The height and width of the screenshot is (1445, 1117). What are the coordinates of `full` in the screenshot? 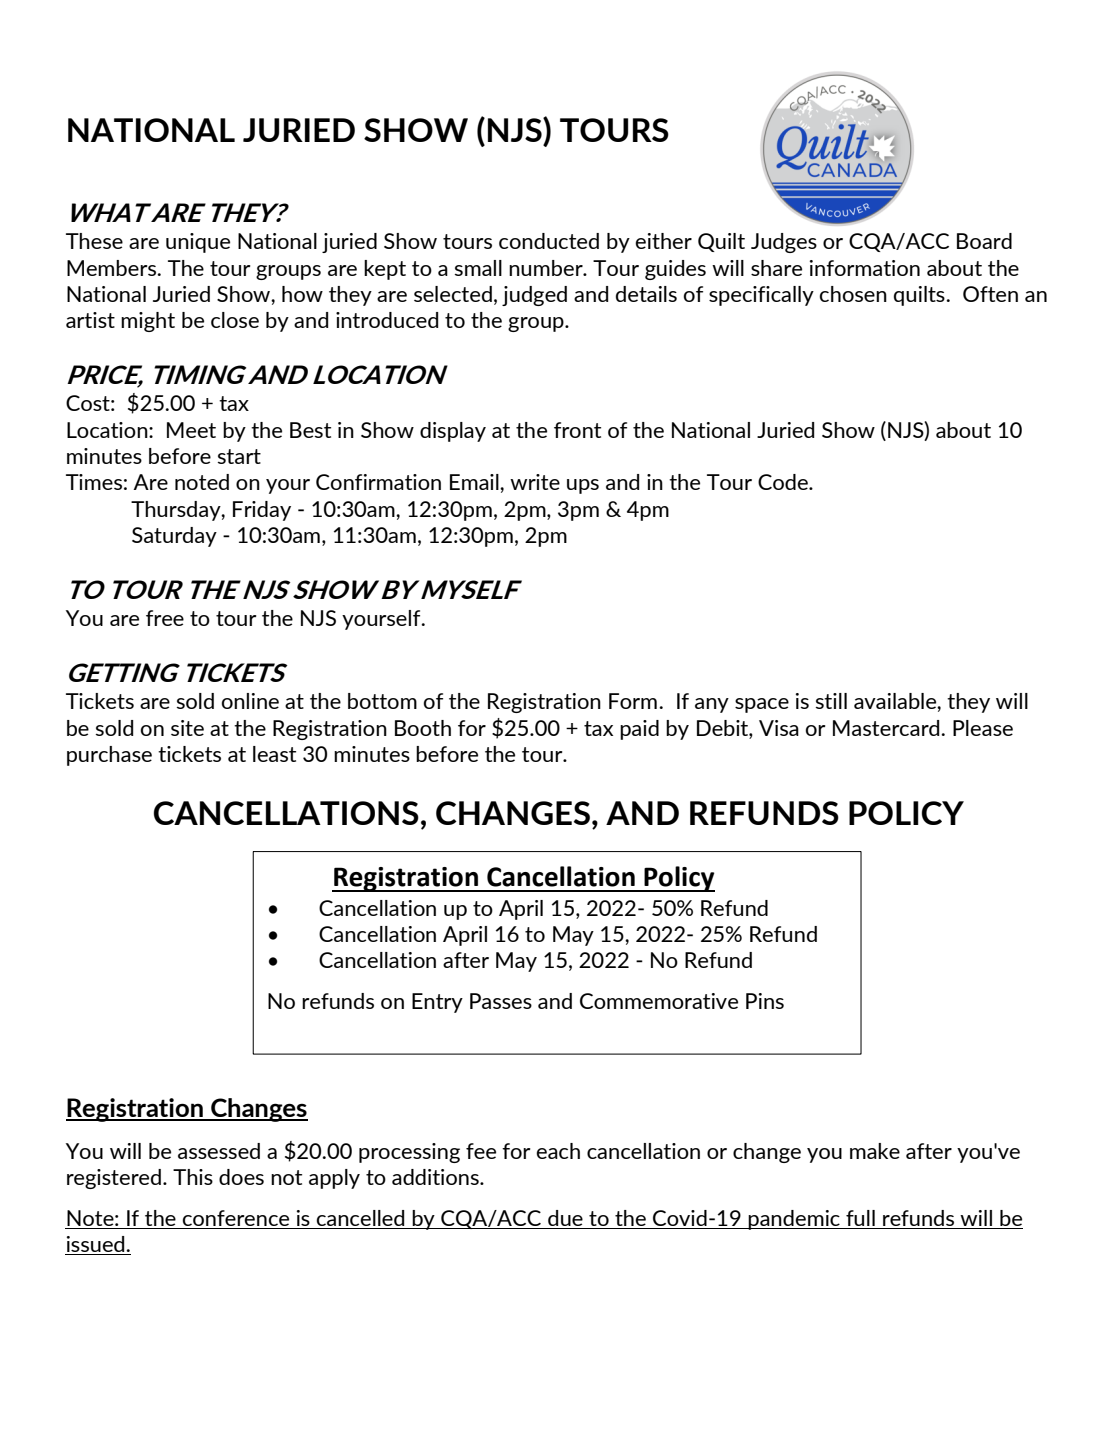 It's located at (860, 1219).
